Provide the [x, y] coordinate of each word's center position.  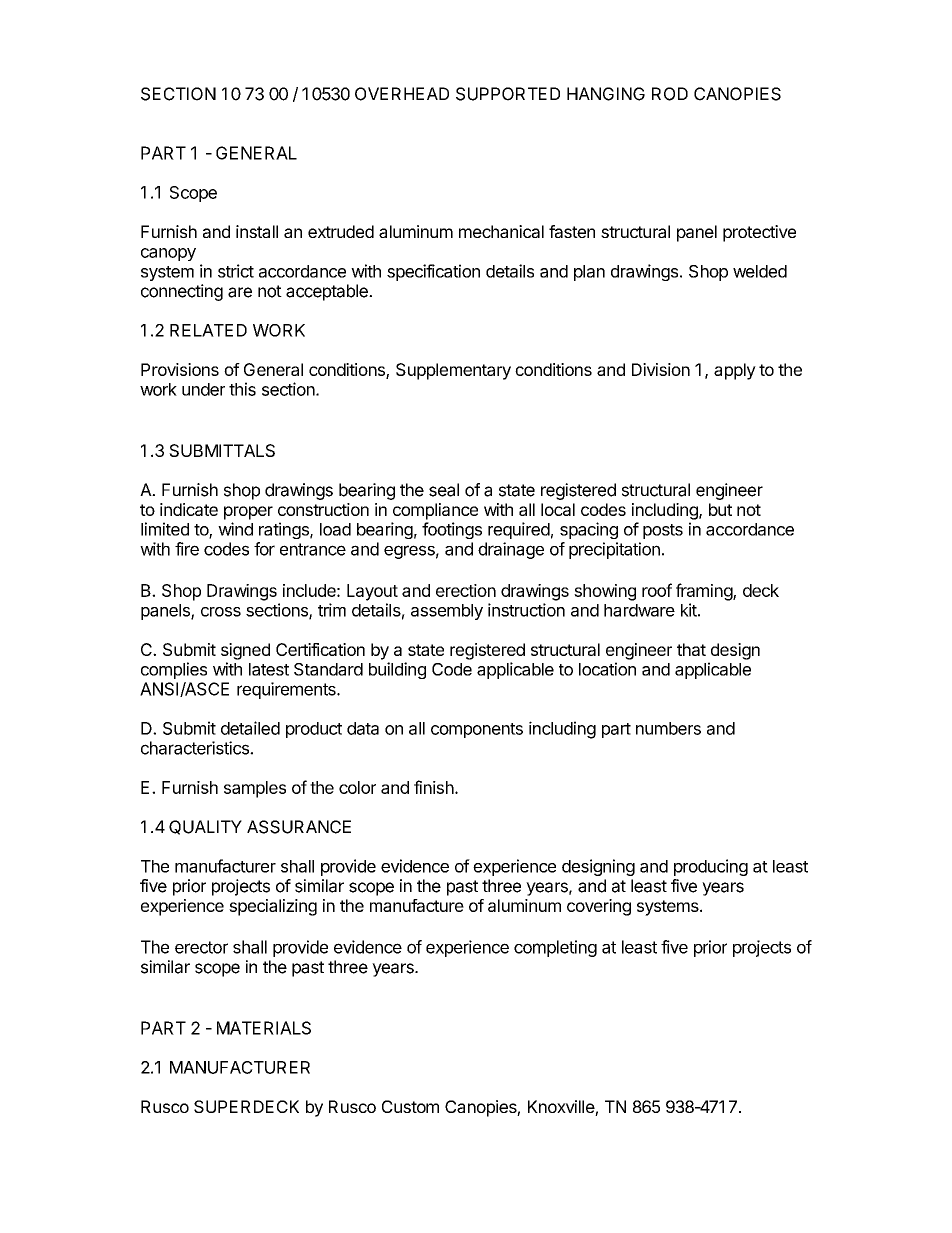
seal [444, 490]
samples [255, 789]
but [720, 509]
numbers [668, 728]
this [242, 389]
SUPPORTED [508, 94]
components [477, 730]
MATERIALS [264, 1028]
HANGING [606, 94]
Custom [410, 1106]
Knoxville [562, 1108]
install [257, 231]
